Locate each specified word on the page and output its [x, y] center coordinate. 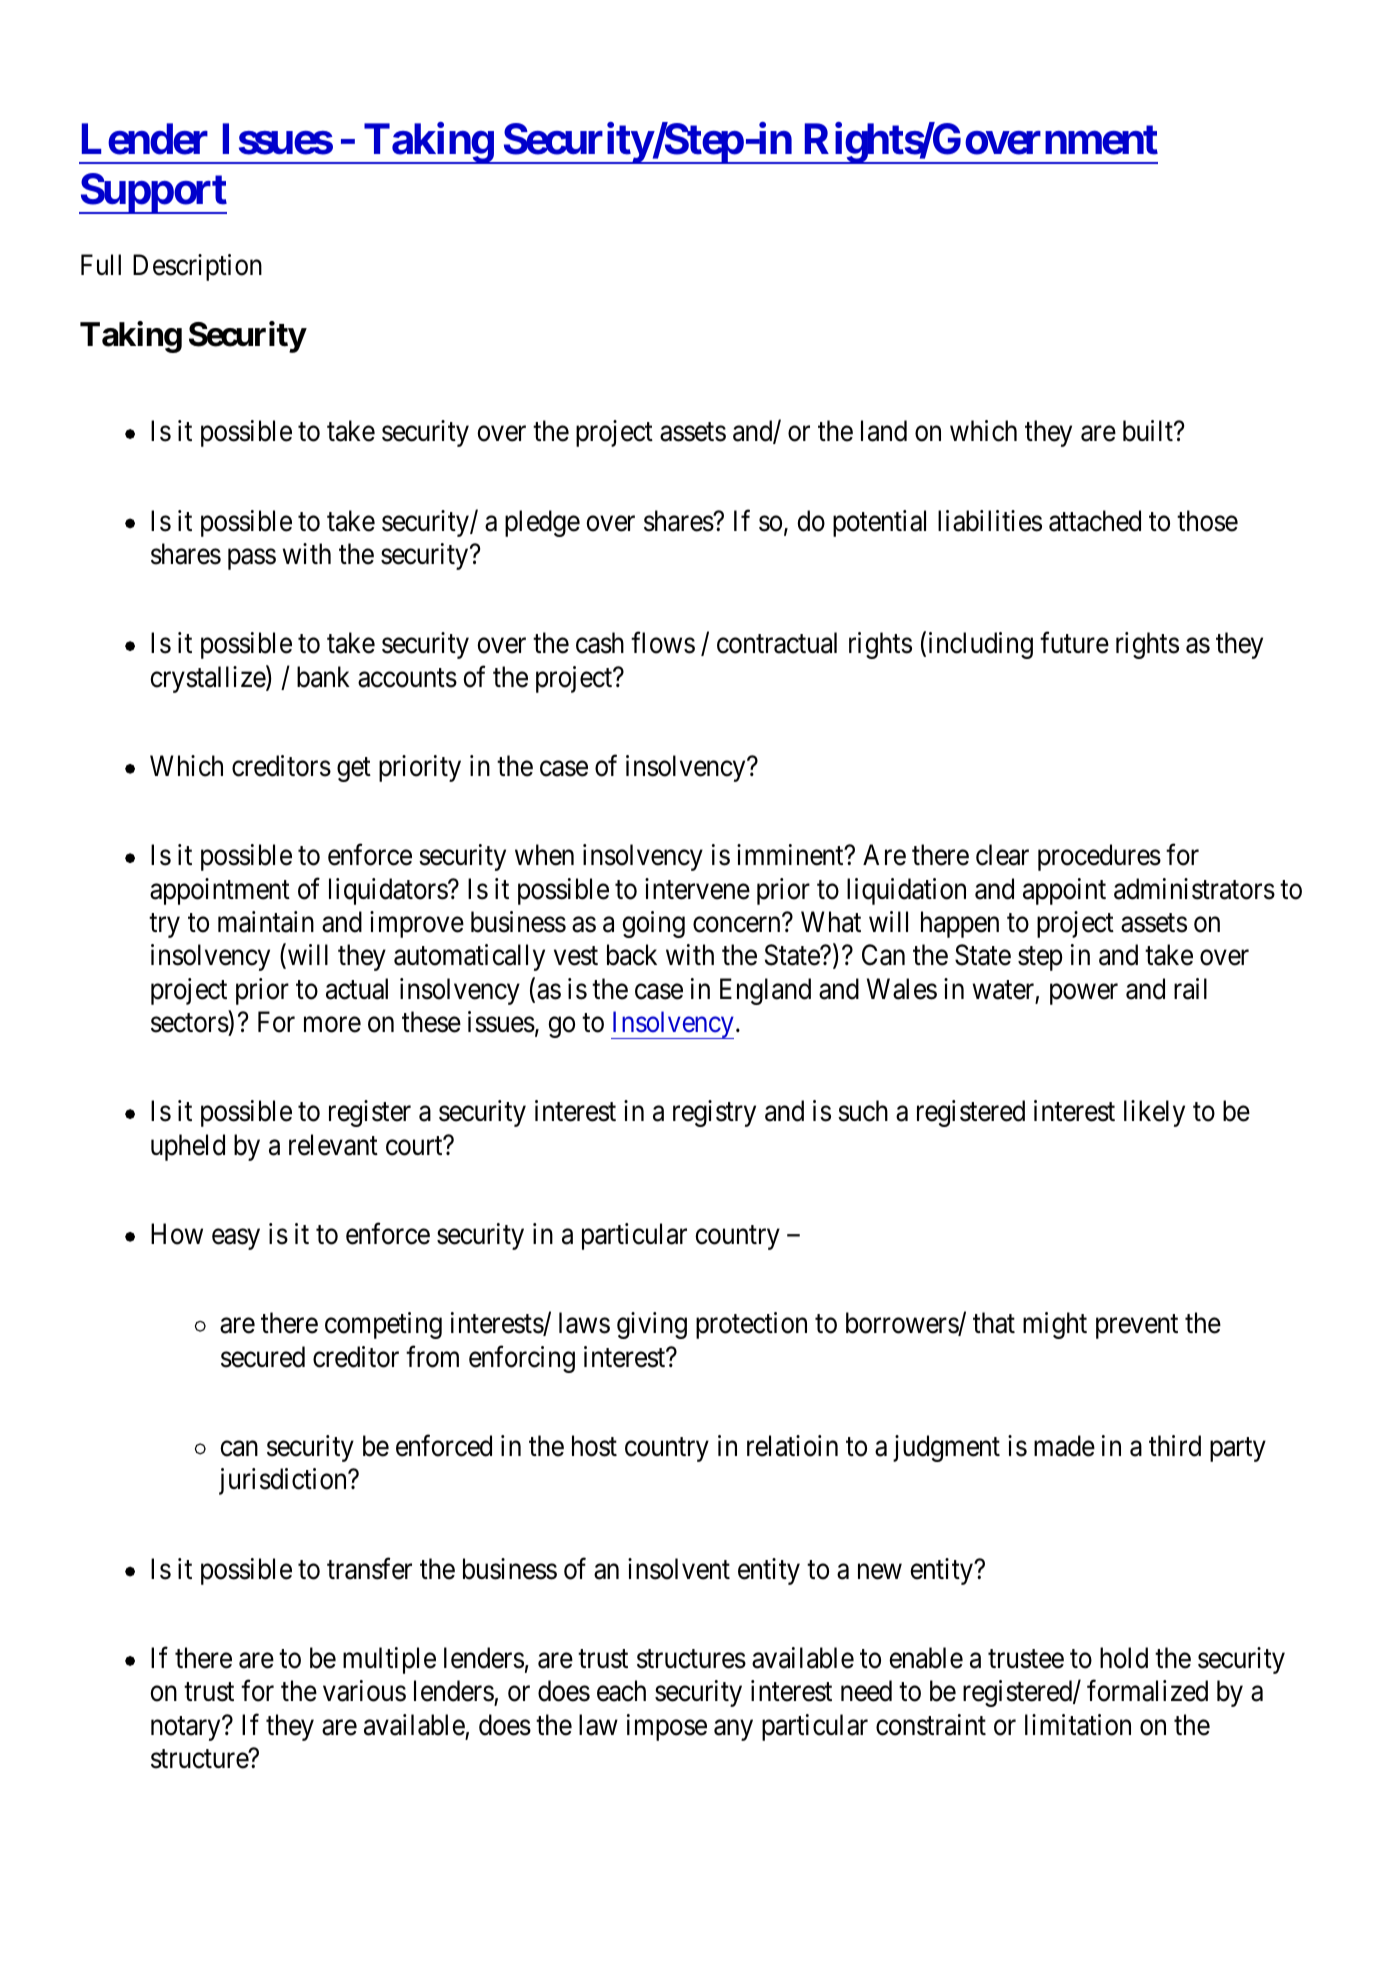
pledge [542, 523]
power [1084, 994]
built [1149, 431]
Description [197, 267]
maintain [266, 922]
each [621, 1691]
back [632, 955]
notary [187, 1729]
